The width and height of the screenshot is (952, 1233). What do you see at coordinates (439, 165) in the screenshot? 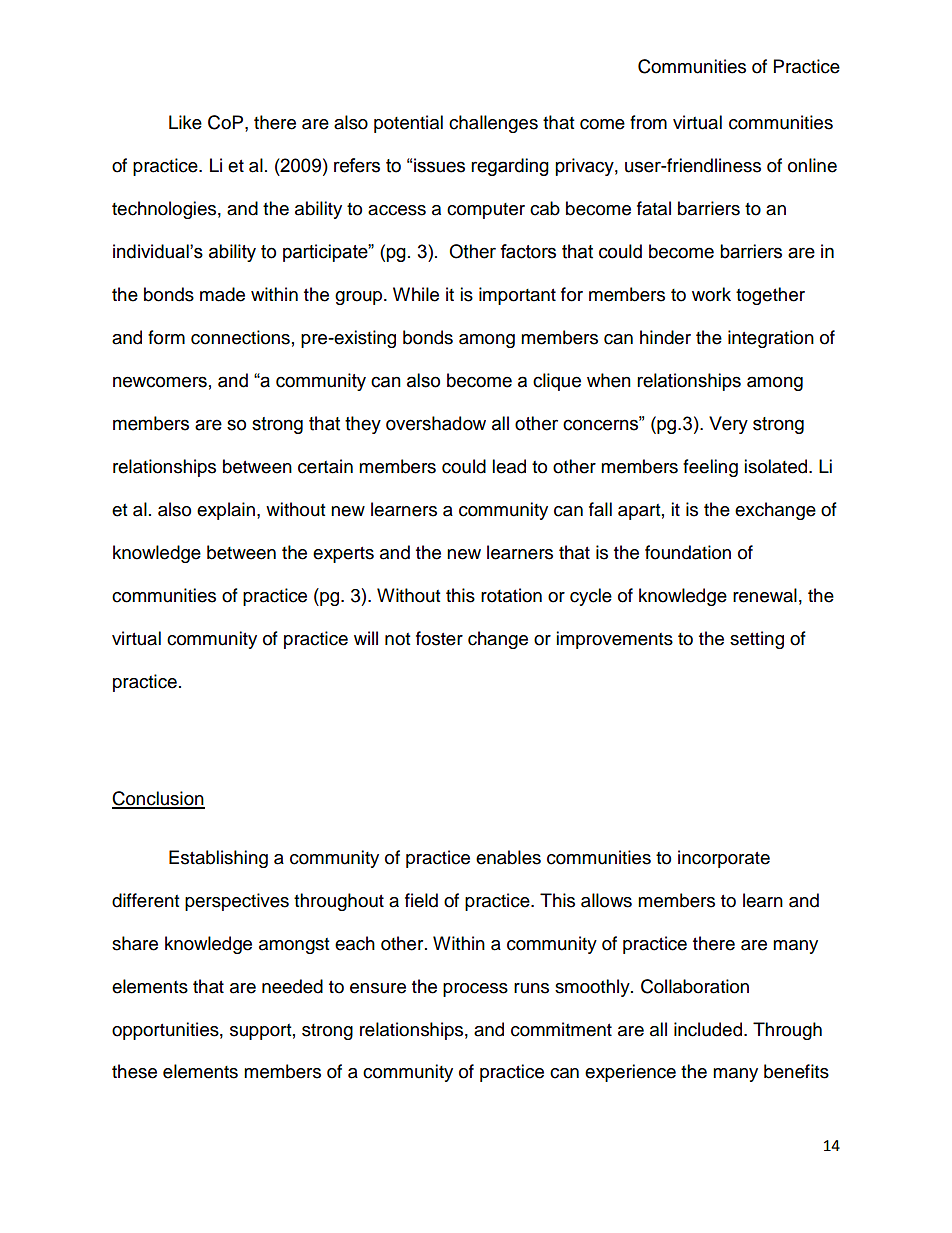
I see `issues` at bounding box center [439, 165].
